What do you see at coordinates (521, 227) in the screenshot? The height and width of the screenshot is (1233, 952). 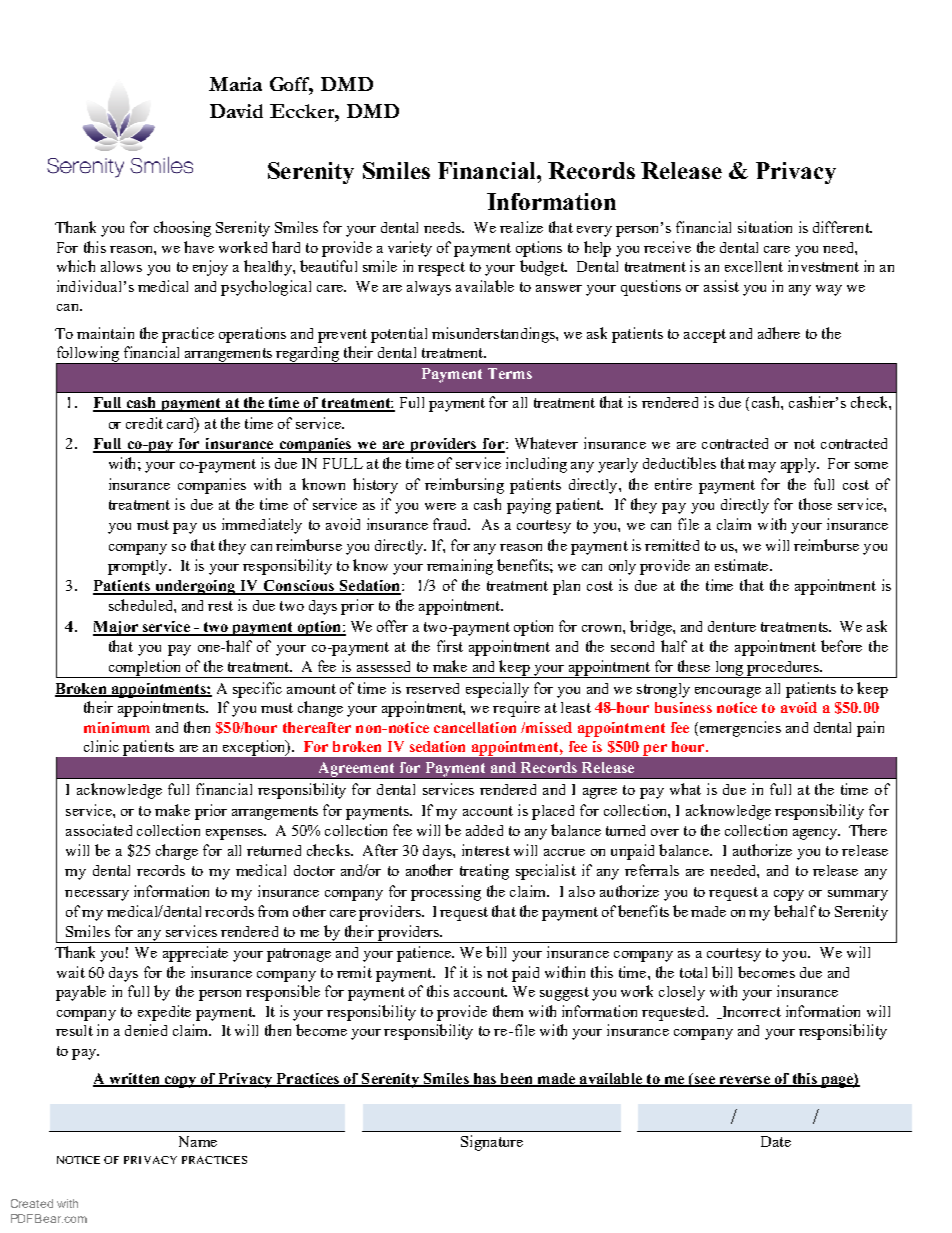 I see `realize` at bounding box center [521, 227].
